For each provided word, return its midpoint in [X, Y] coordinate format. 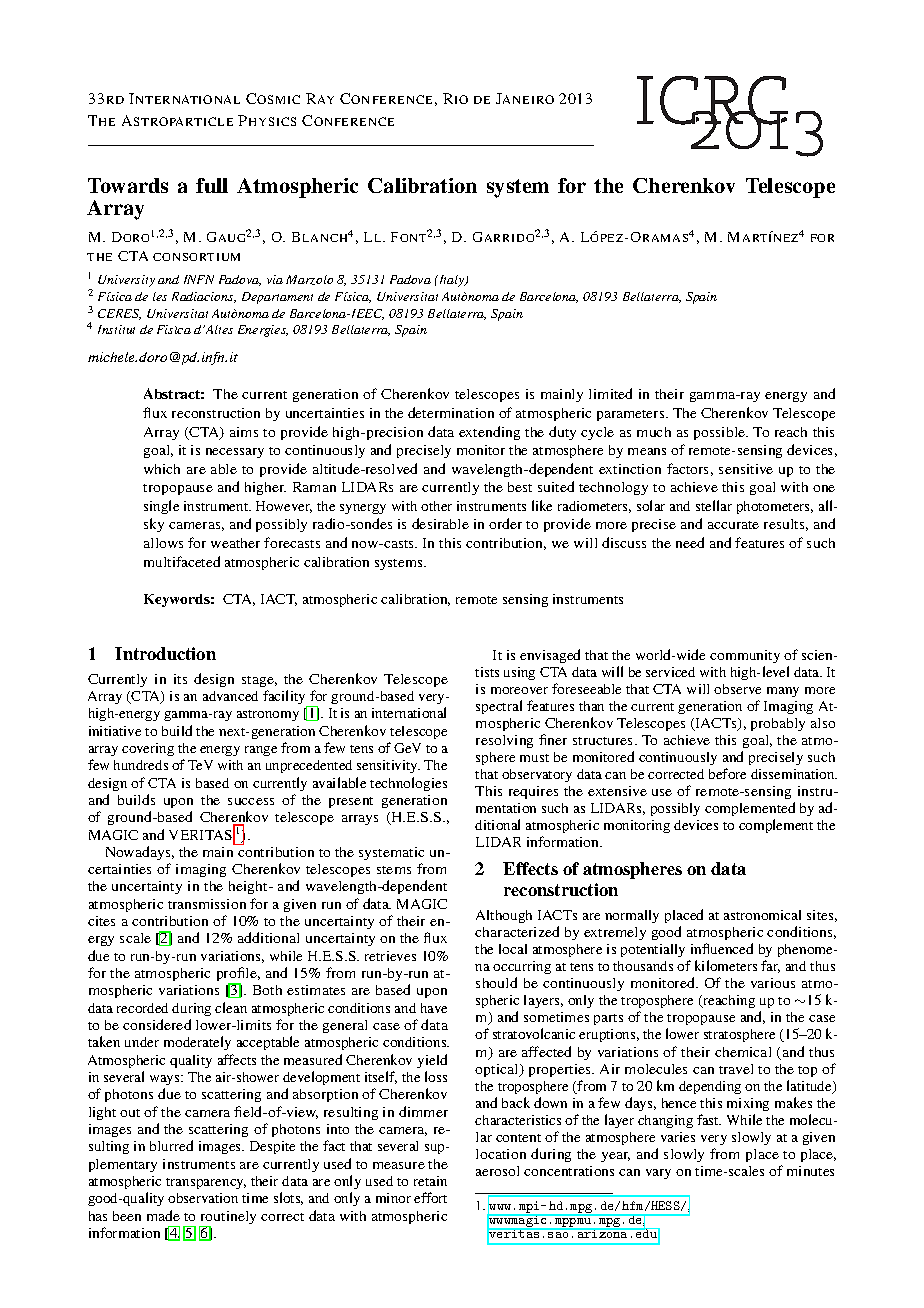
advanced [230, 696]
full [212, 185]
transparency [206, 1183]
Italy [452, 281]
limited [610, 393]
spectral [499, 707]
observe [737, 689]
